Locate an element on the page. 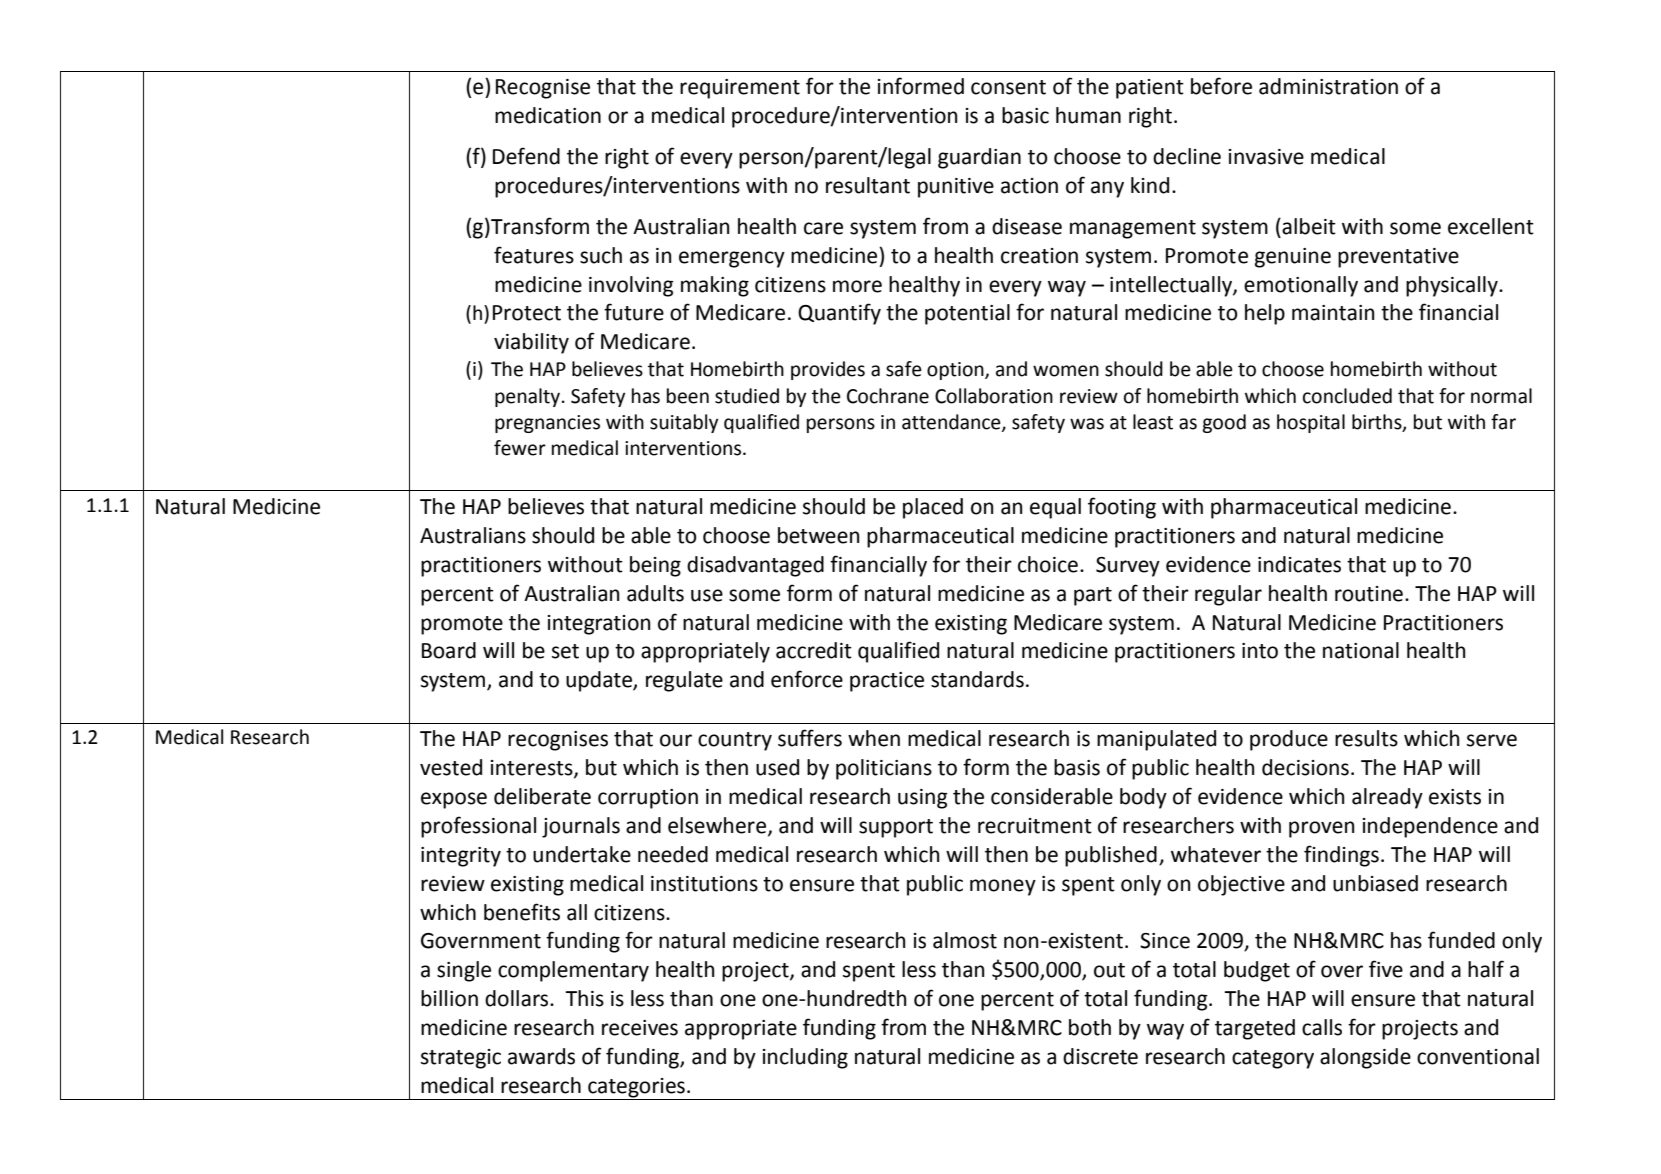  journals is located at coordinates (581, 827).
